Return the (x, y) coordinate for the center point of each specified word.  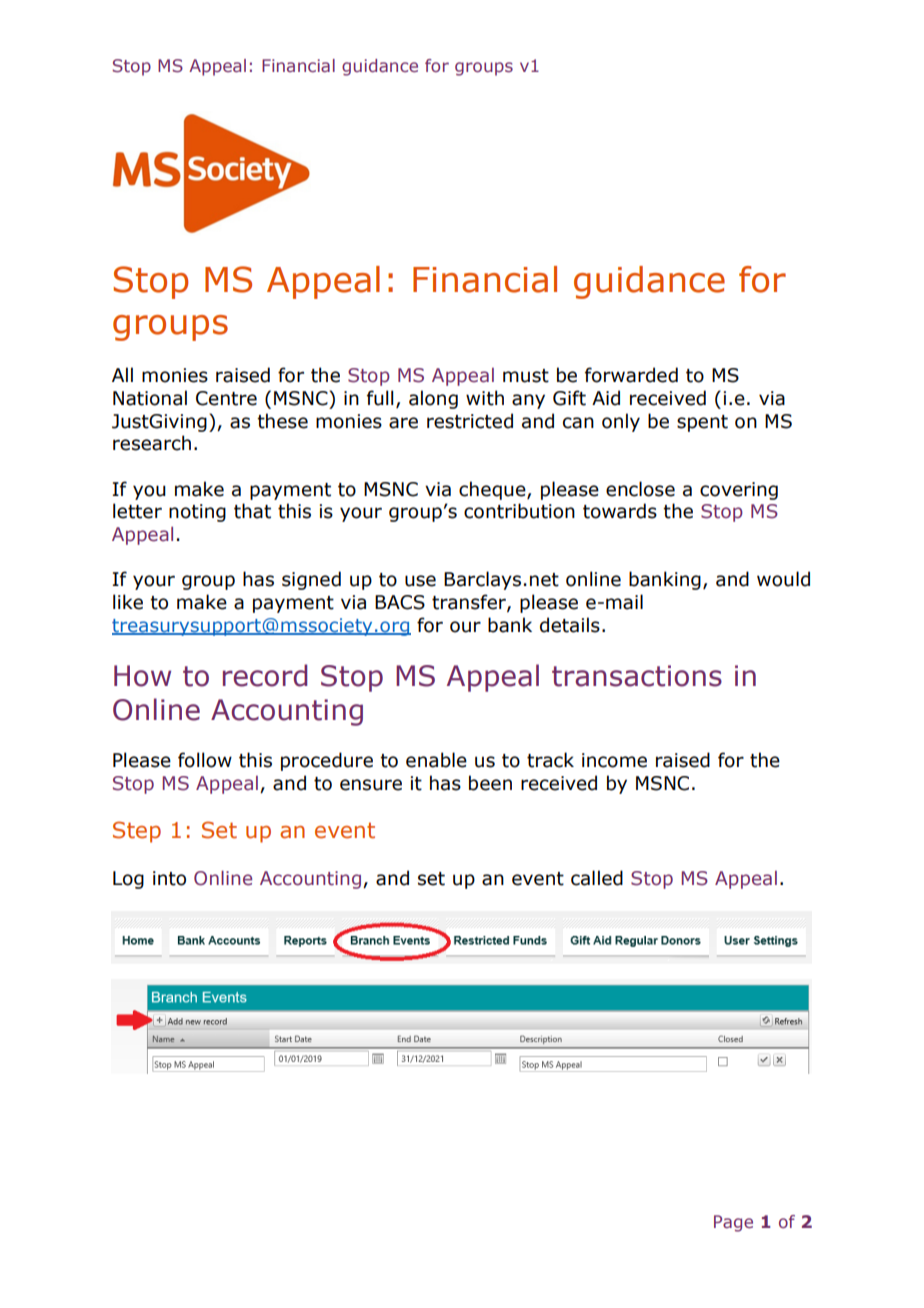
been (490, 783)
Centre (226, 398)
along (433, 399)
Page (733, 1223)
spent (702, 423)
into (169, 878)
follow (205, 760)
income (614, 760)
